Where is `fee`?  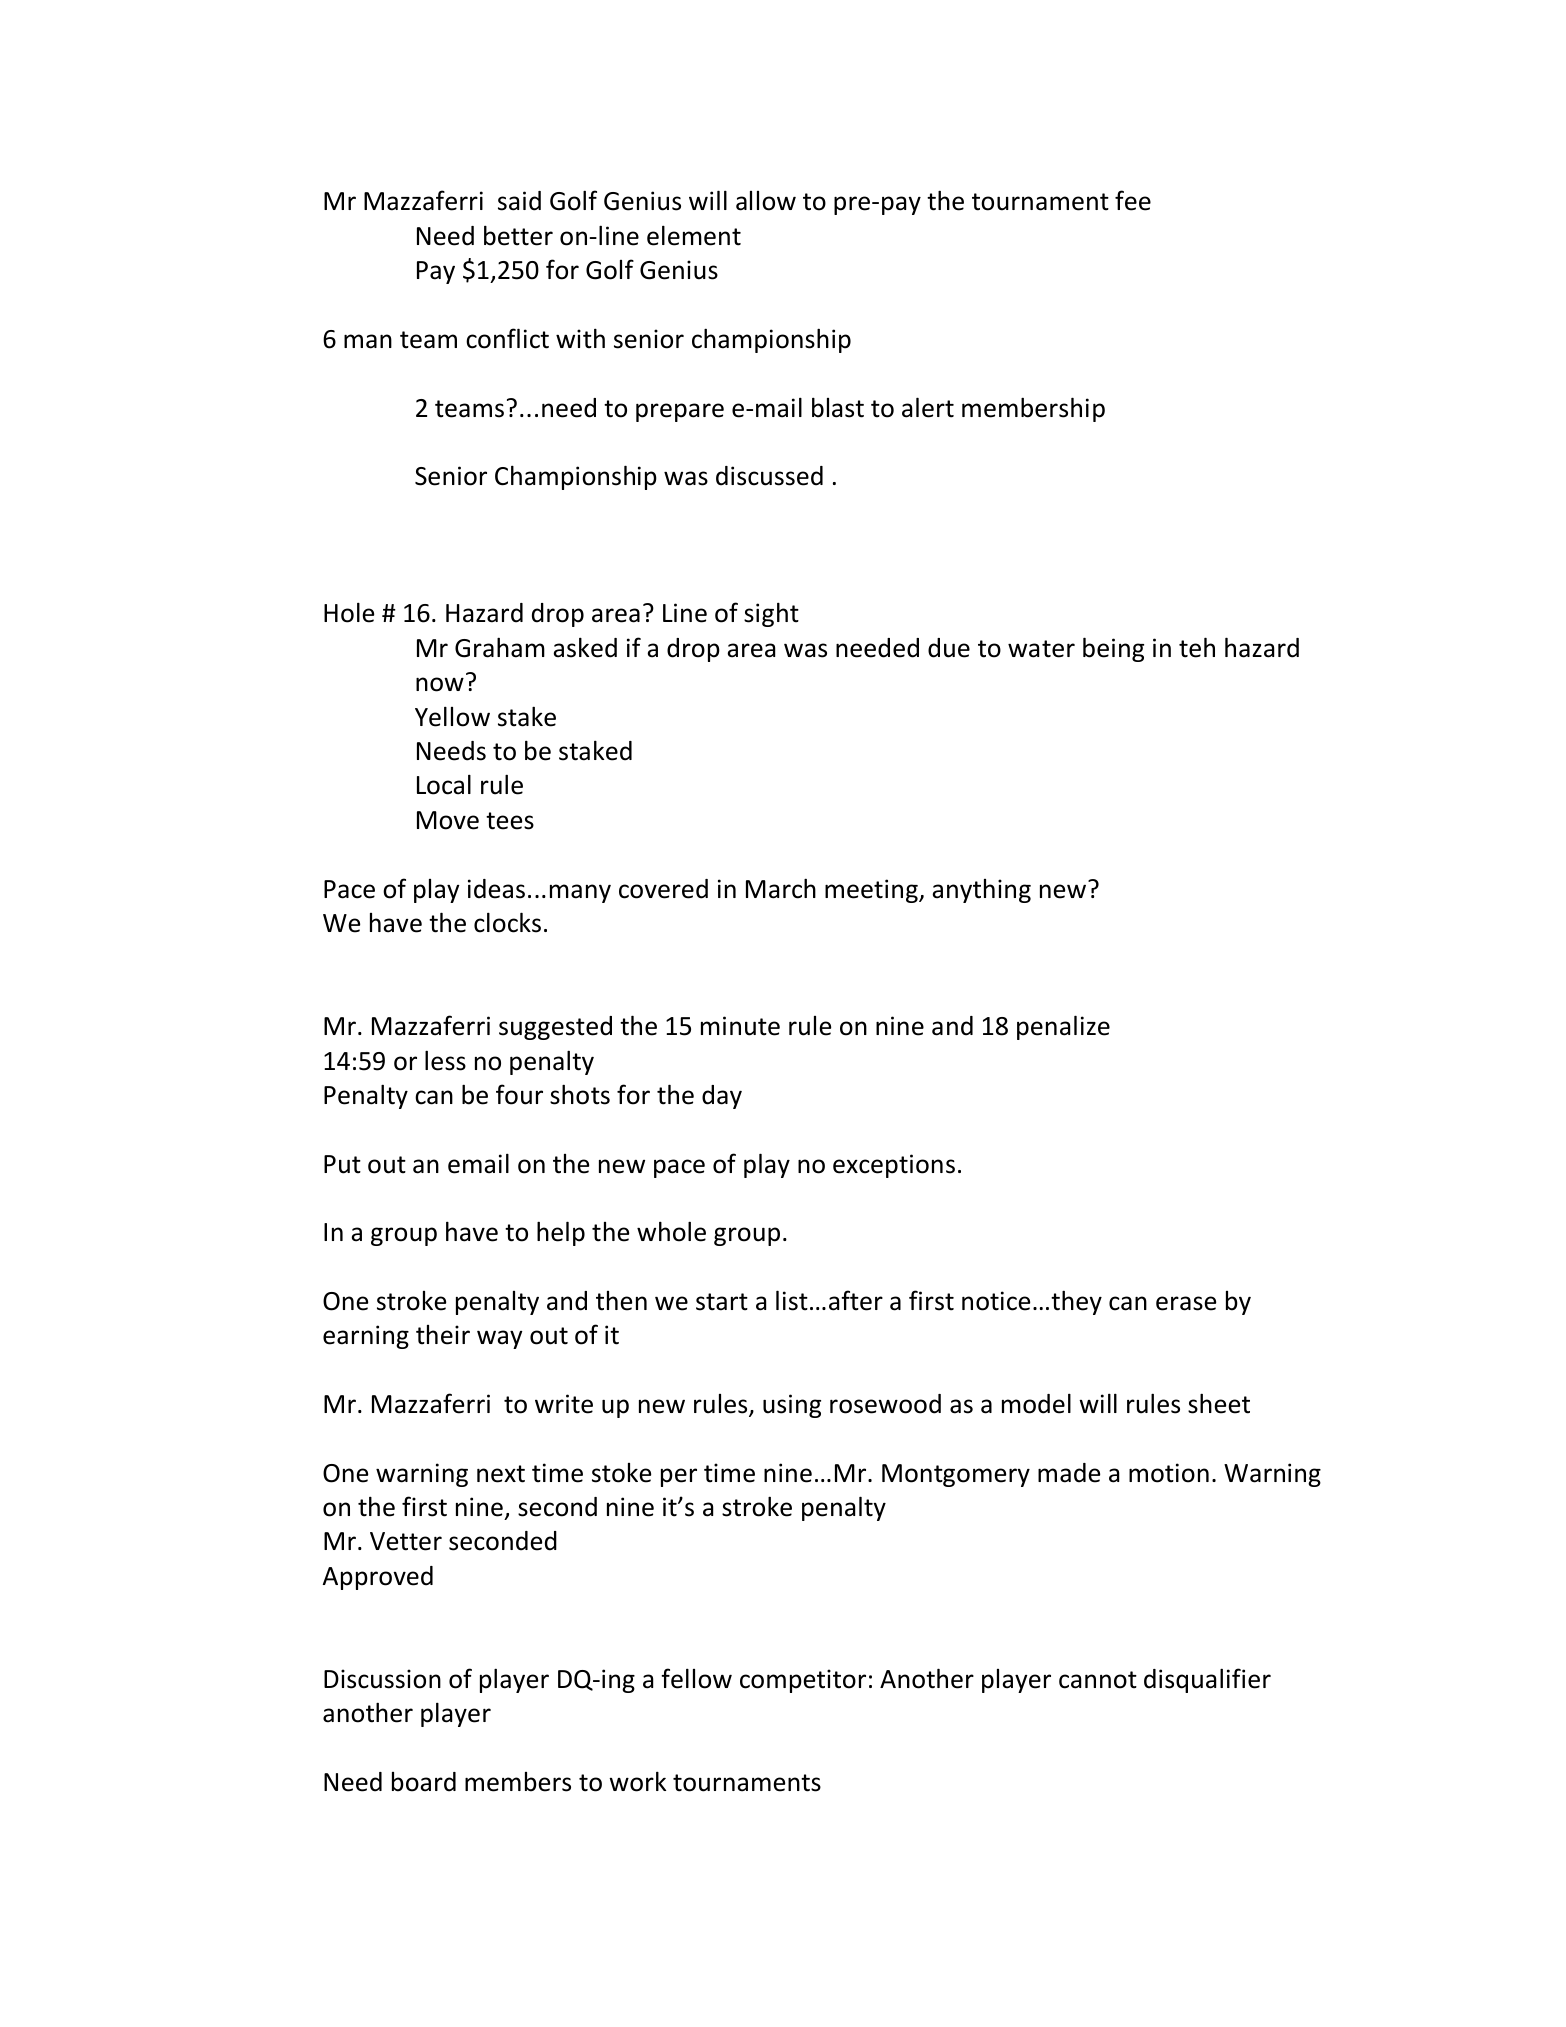 fee is located at coordinates (1133, 200).
